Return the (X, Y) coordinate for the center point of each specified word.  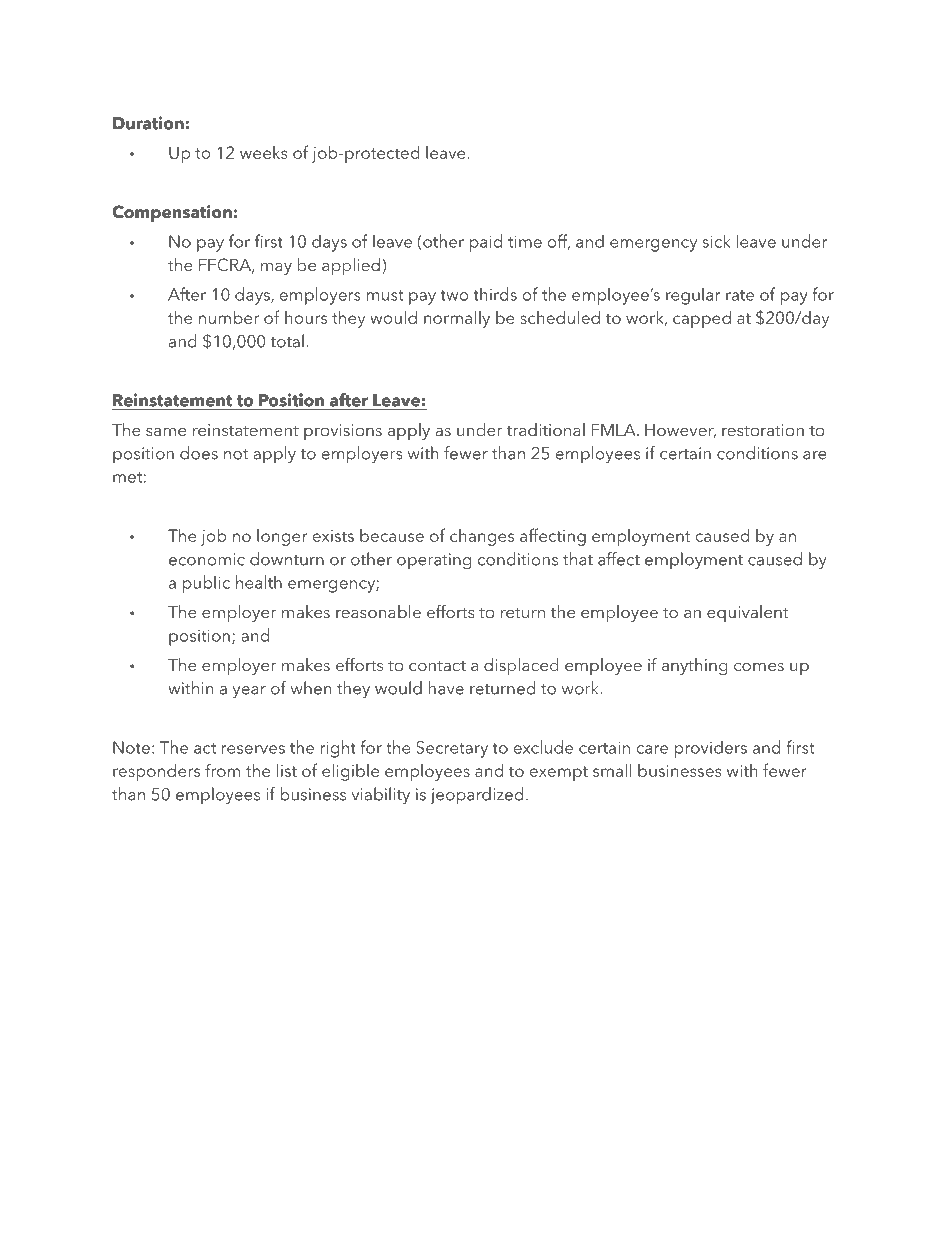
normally (457, 319)
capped (702, 319)
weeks (264, 152)
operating (434, 561)
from (222, 770)
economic (207, 559)
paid (486, 243)
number (229, 317)
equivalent (747, 613)
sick (716, 241)
